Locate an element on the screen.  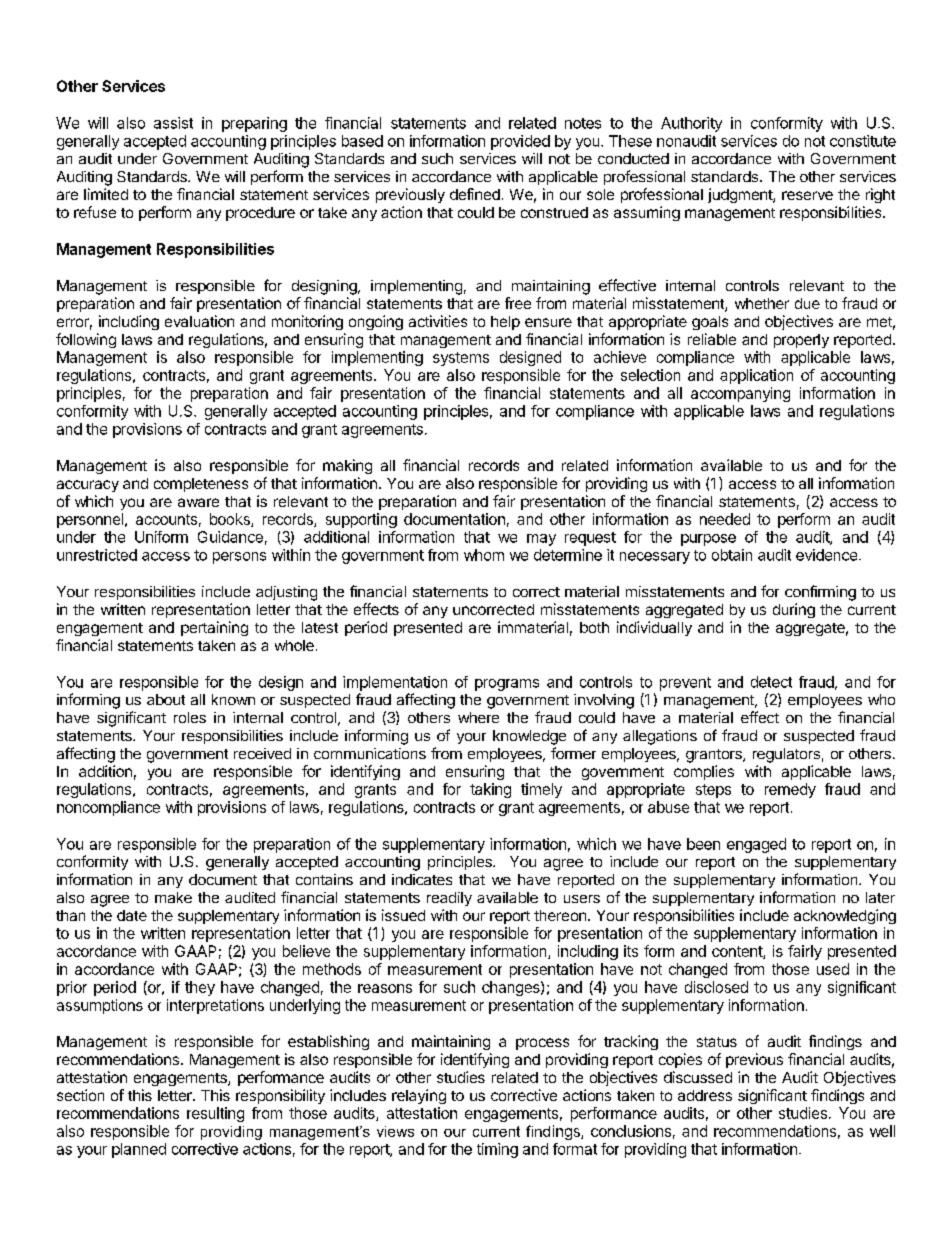
provided is located at coordinates (520, 142).
